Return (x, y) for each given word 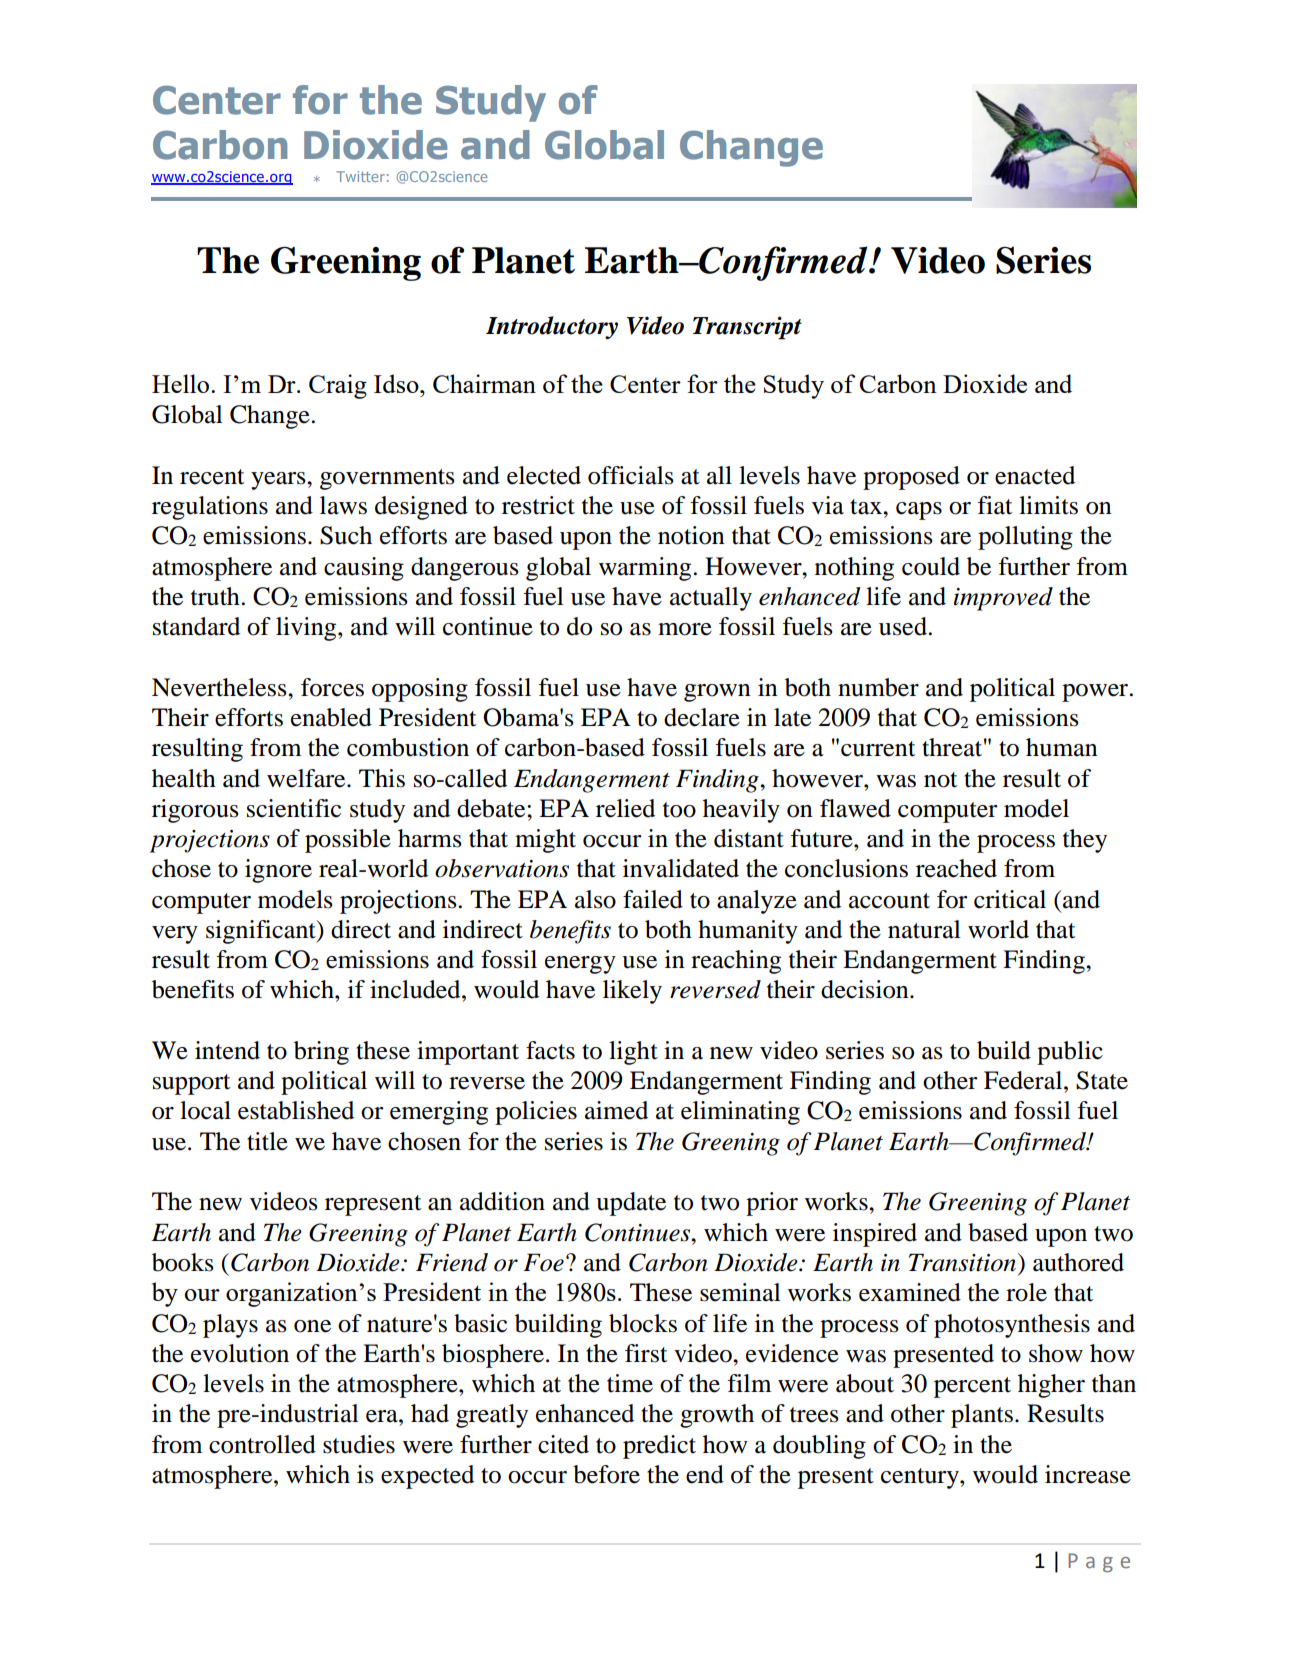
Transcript (747, 328)
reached (956, 868)
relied (625, 808)
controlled (262, 1444)
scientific (294, 808)
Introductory (552, 327)
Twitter (360, 176)
